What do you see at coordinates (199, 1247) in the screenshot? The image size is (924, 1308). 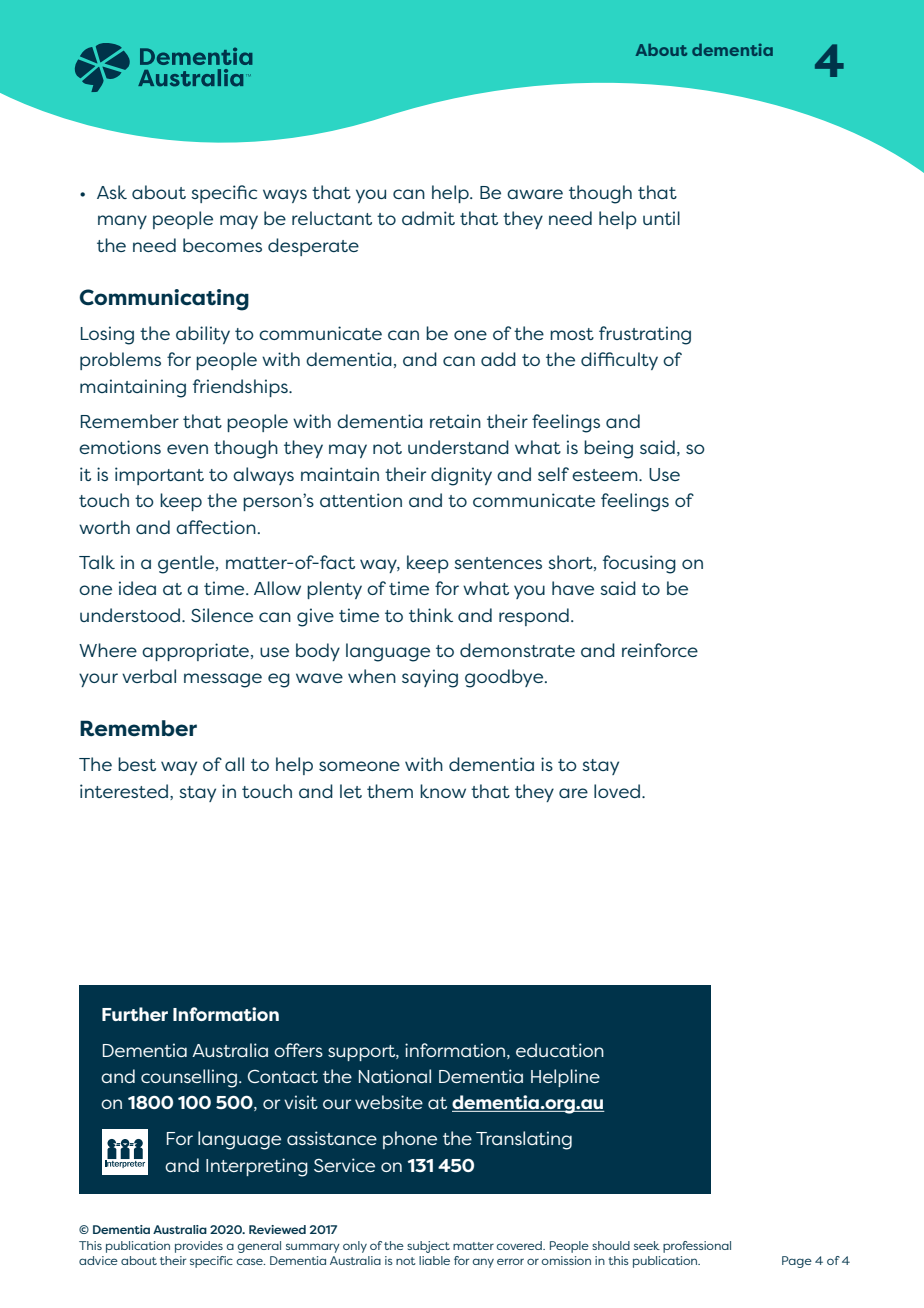 I see `provides` at bounding box center [199, 1247].
